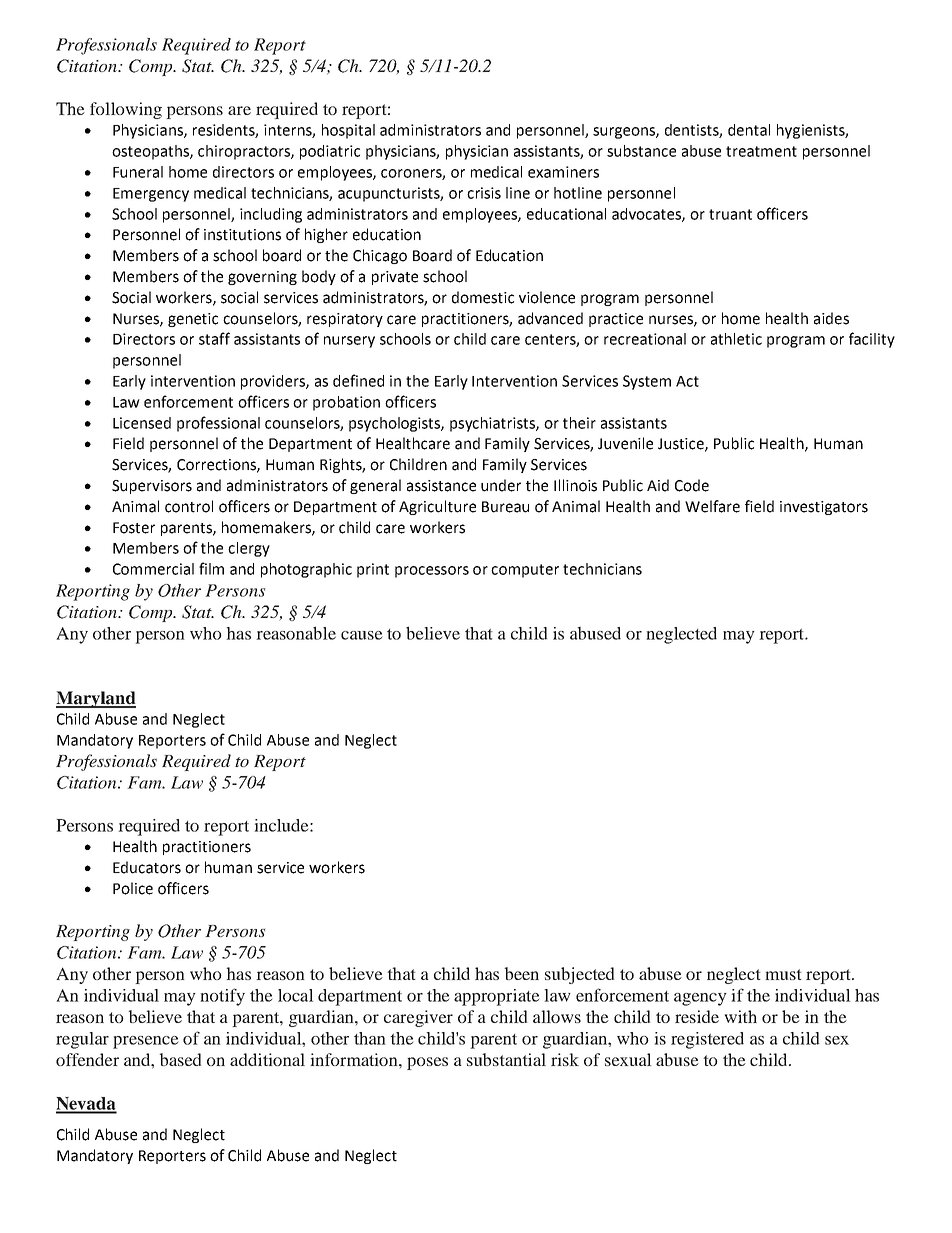 The height and width of the document is (1233, 952). Describe the element at coordinates (96, 699) in the document. I see `Maryland` at that location.
